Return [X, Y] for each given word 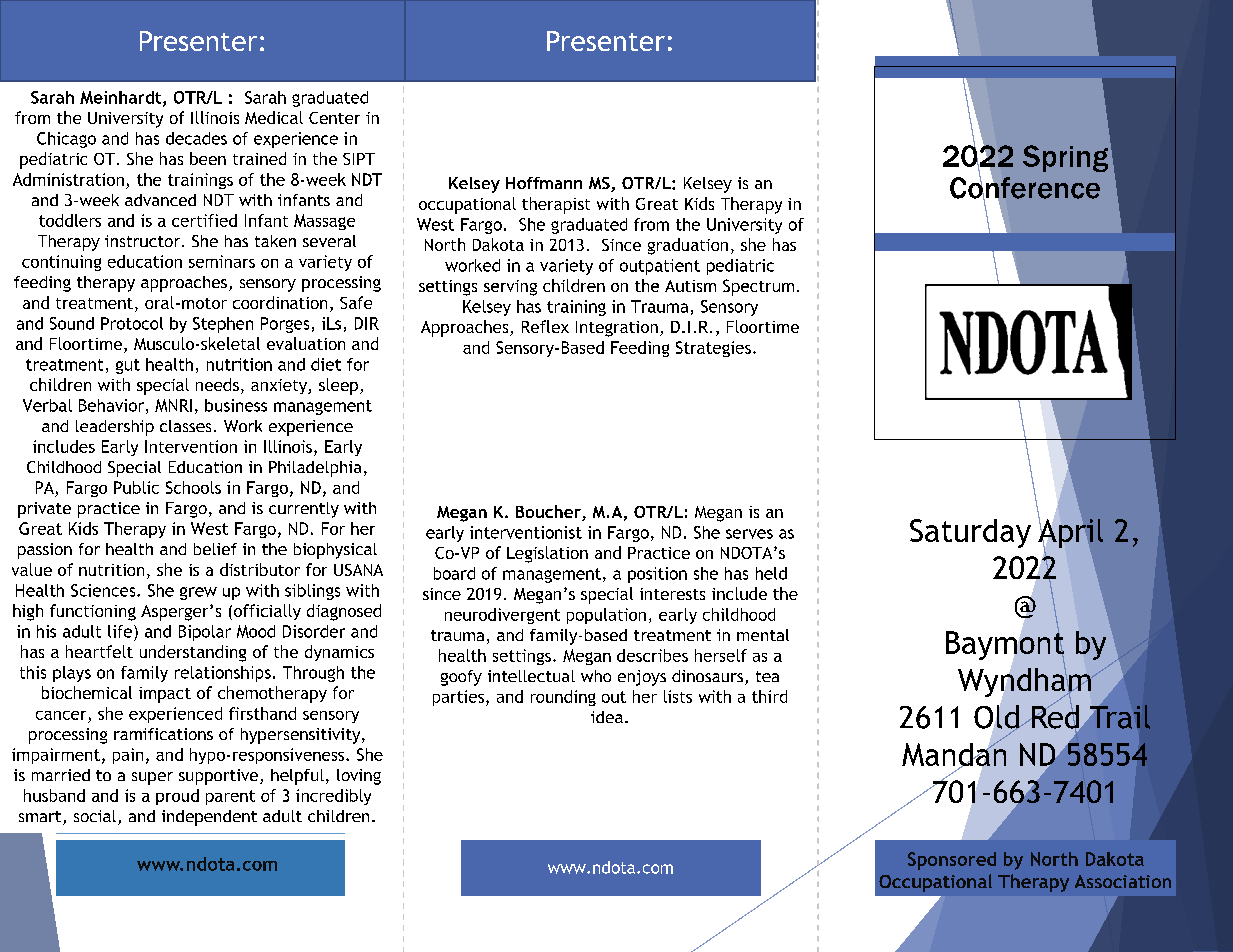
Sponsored [952, 861]
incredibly [333, 797]
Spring [1065, 158]
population [606, 616]
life [121, 631]
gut [128, 366]
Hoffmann [544, 183]
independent [209, 818]
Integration [617, 329]
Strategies [713, 349]
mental [763, 635]
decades [196, 138]
